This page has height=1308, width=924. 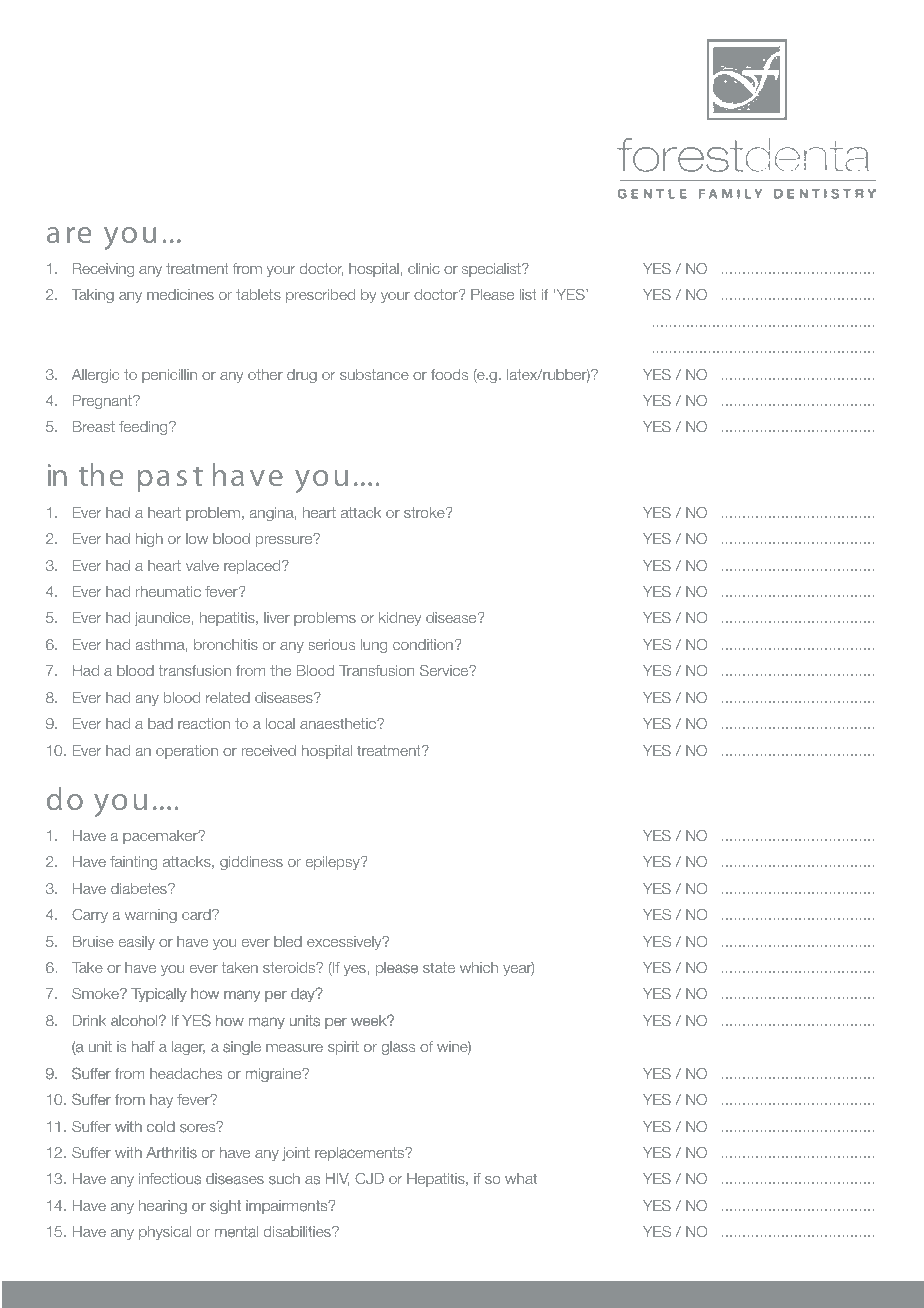 What do you see at coordinates (320, 296) in the page?
I see `prescribed` at bounding box center [320, 296].
